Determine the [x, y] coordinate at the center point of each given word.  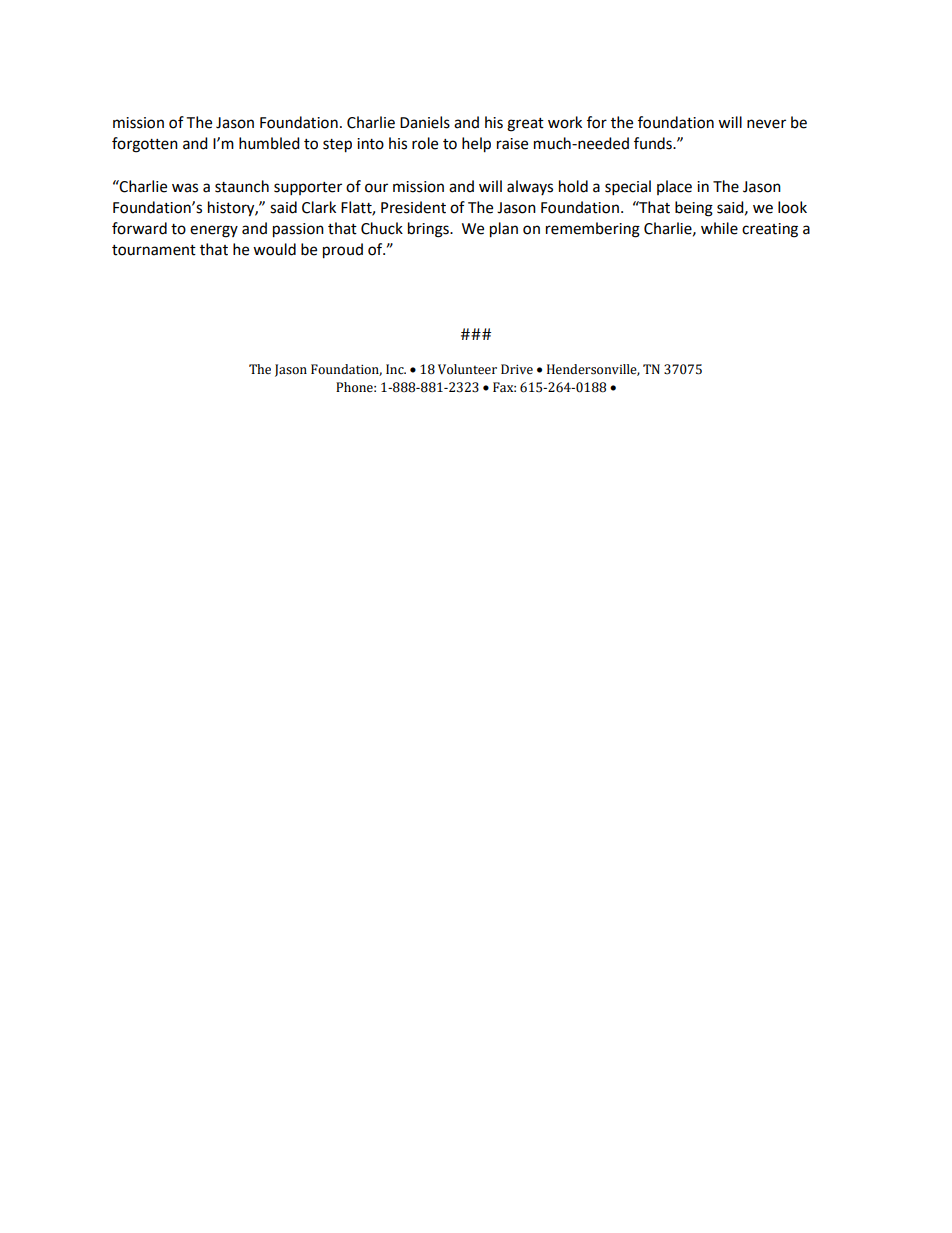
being [694, 209]
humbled [269, 143]
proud [343, 251]
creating [770, 230]
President [413, 207]
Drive [517, 369]
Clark [319, 207]
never [766, 124]
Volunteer [467, 369]
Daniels [425, 122]
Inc [396, 369]
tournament [154, 250]
